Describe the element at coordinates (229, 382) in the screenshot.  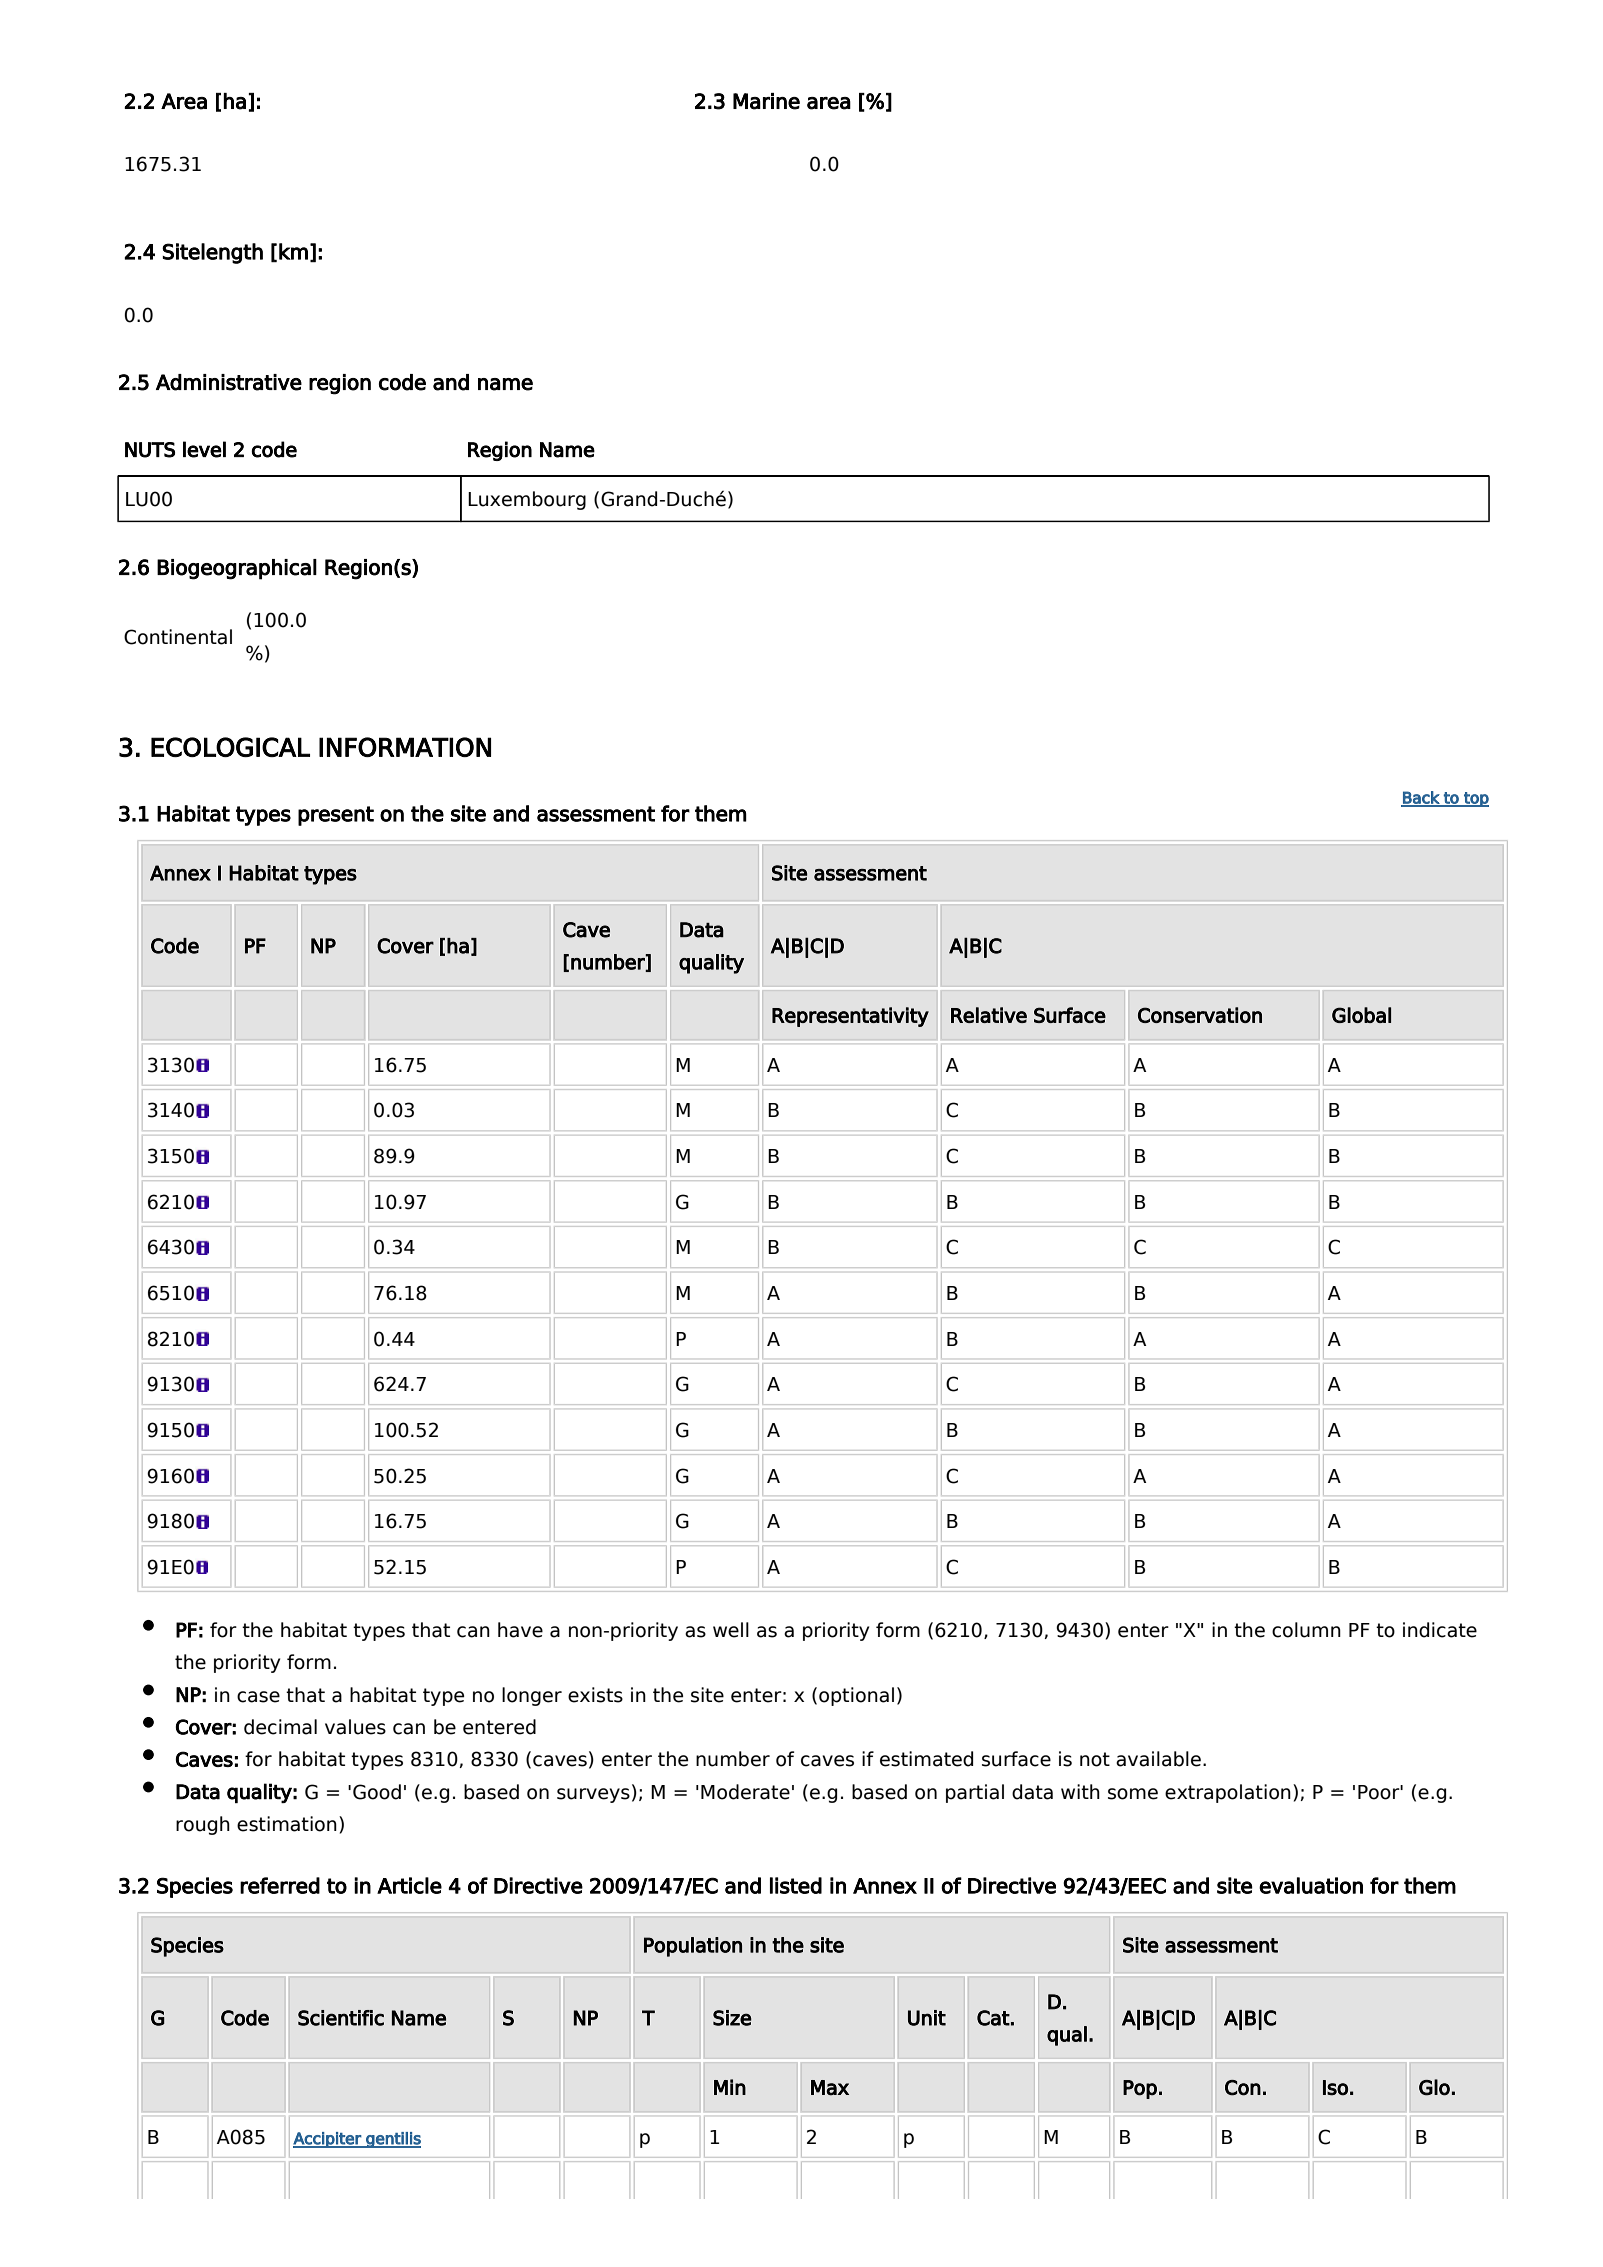
I see `Administrative` at that location.
